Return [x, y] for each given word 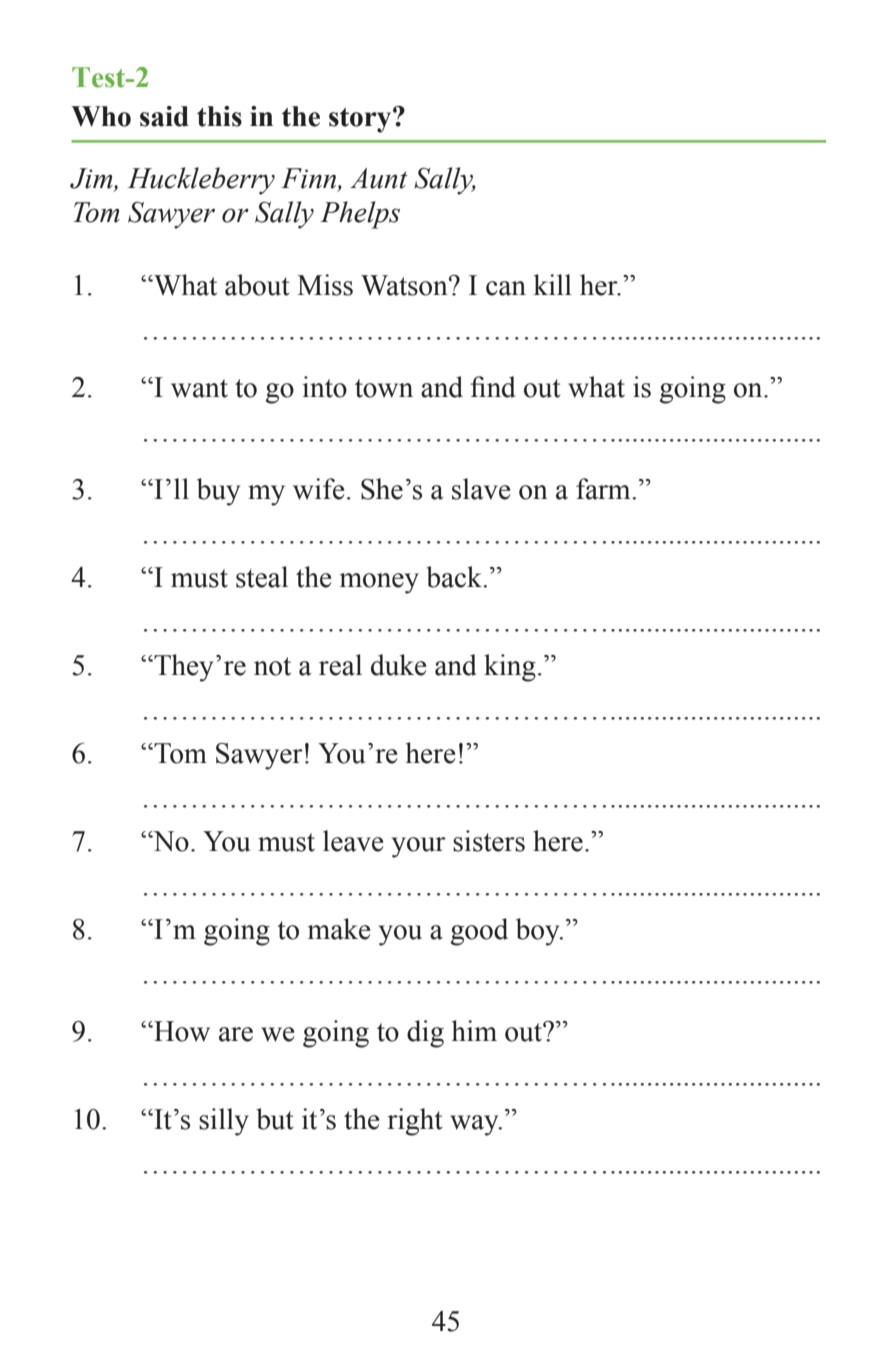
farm [604, 489]
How [181, 1031]
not [272, 666]
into [324, 387]
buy [218, 492]
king [510, 668]
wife [318, 489]
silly [224, 1122]
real [340, 665]
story [361, 120]
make [339, 929]
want [199, 388]
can [506, 288]
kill [552, 284]
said [164, 116]
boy [539, 932]
